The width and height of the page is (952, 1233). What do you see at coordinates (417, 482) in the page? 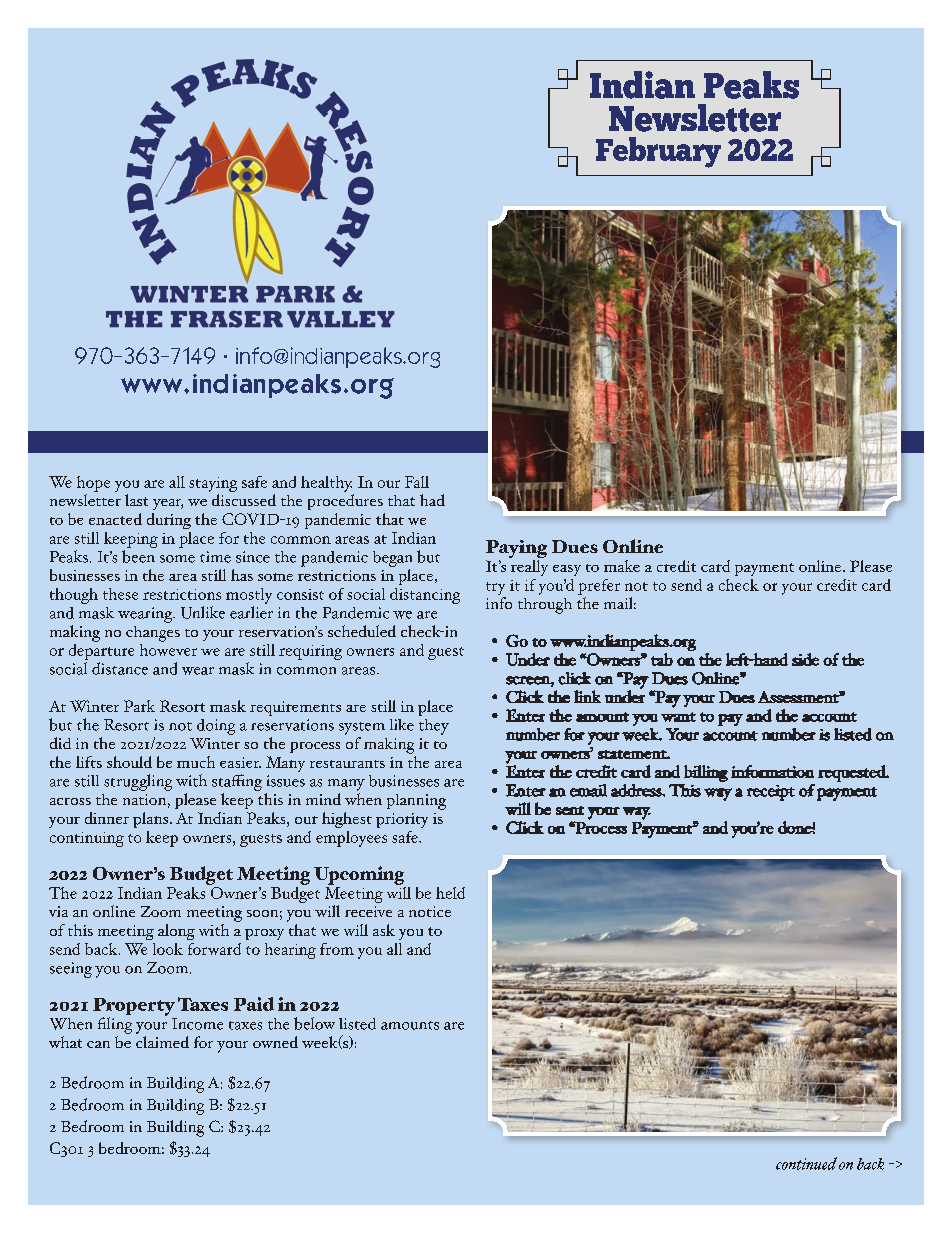
I see `Fall` at bounding box center [417, 482].
